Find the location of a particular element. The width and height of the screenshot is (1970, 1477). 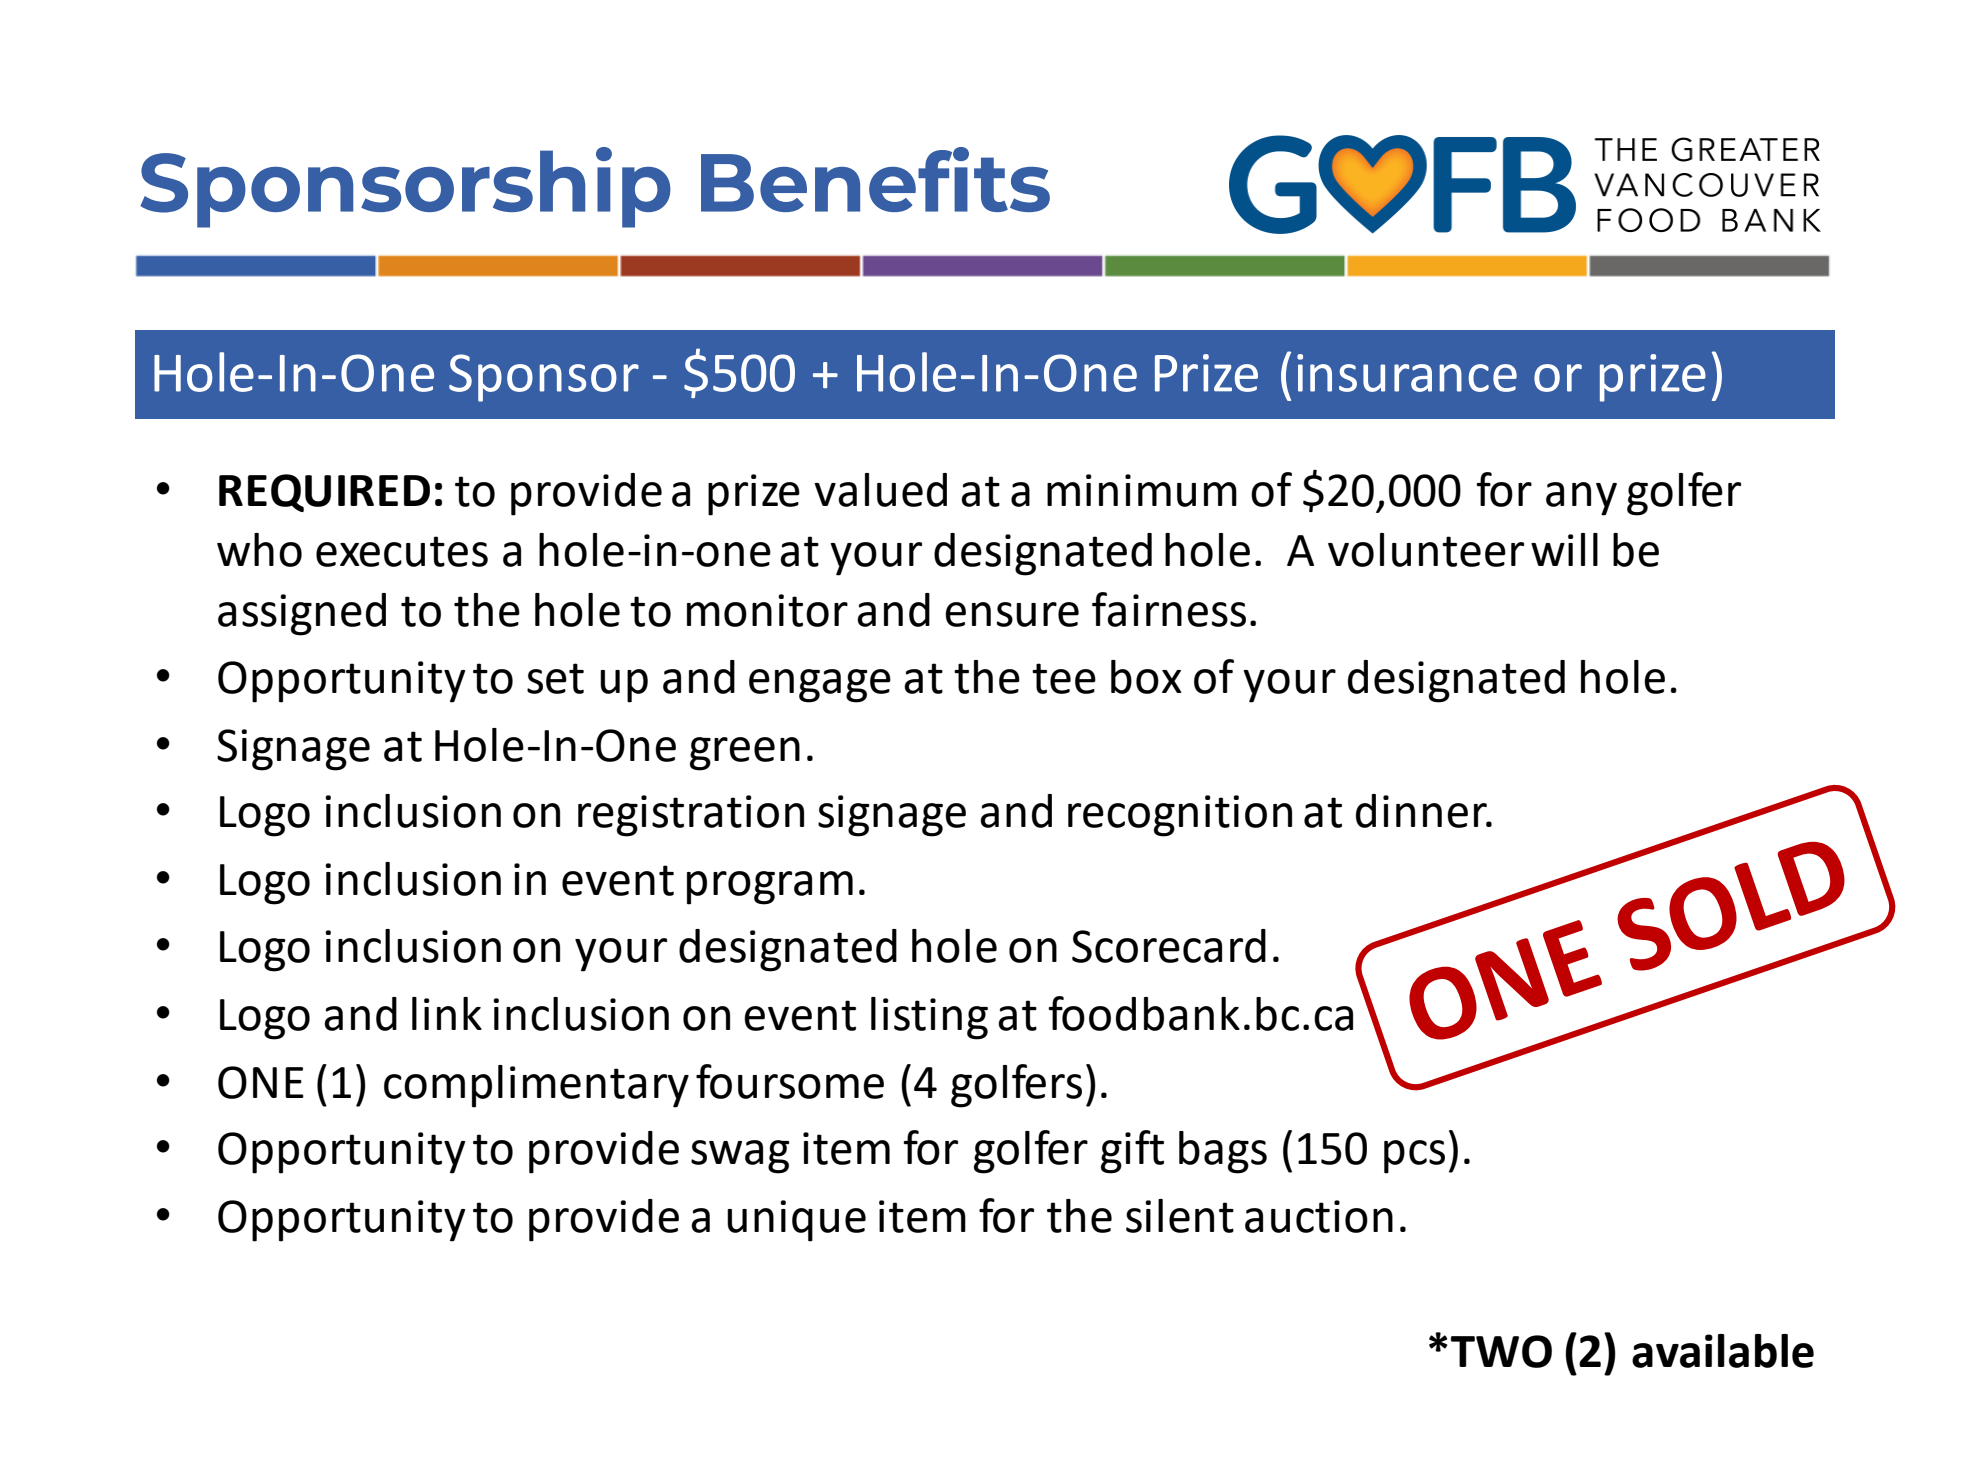

link is located at coordinates (447, 1013).
